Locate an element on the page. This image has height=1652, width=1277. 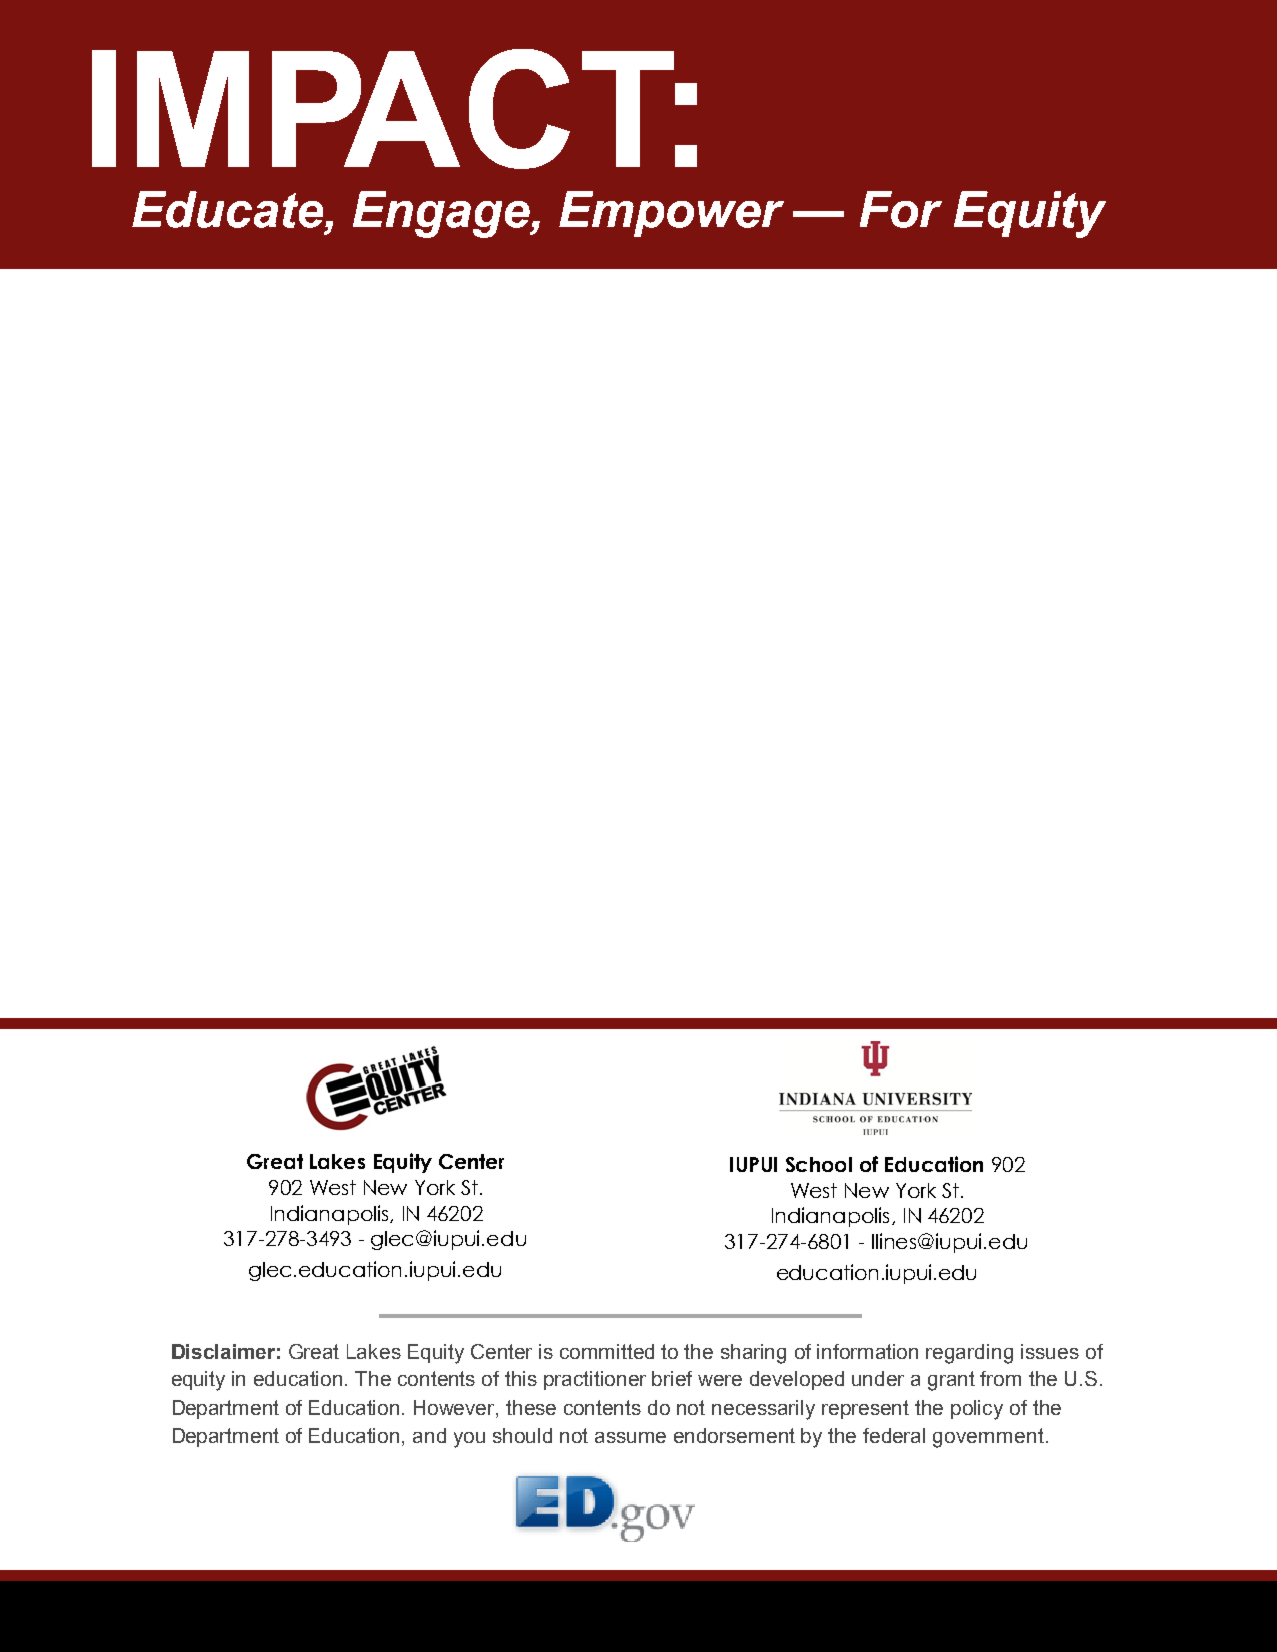
School is located at coordinates (819, 1164).
